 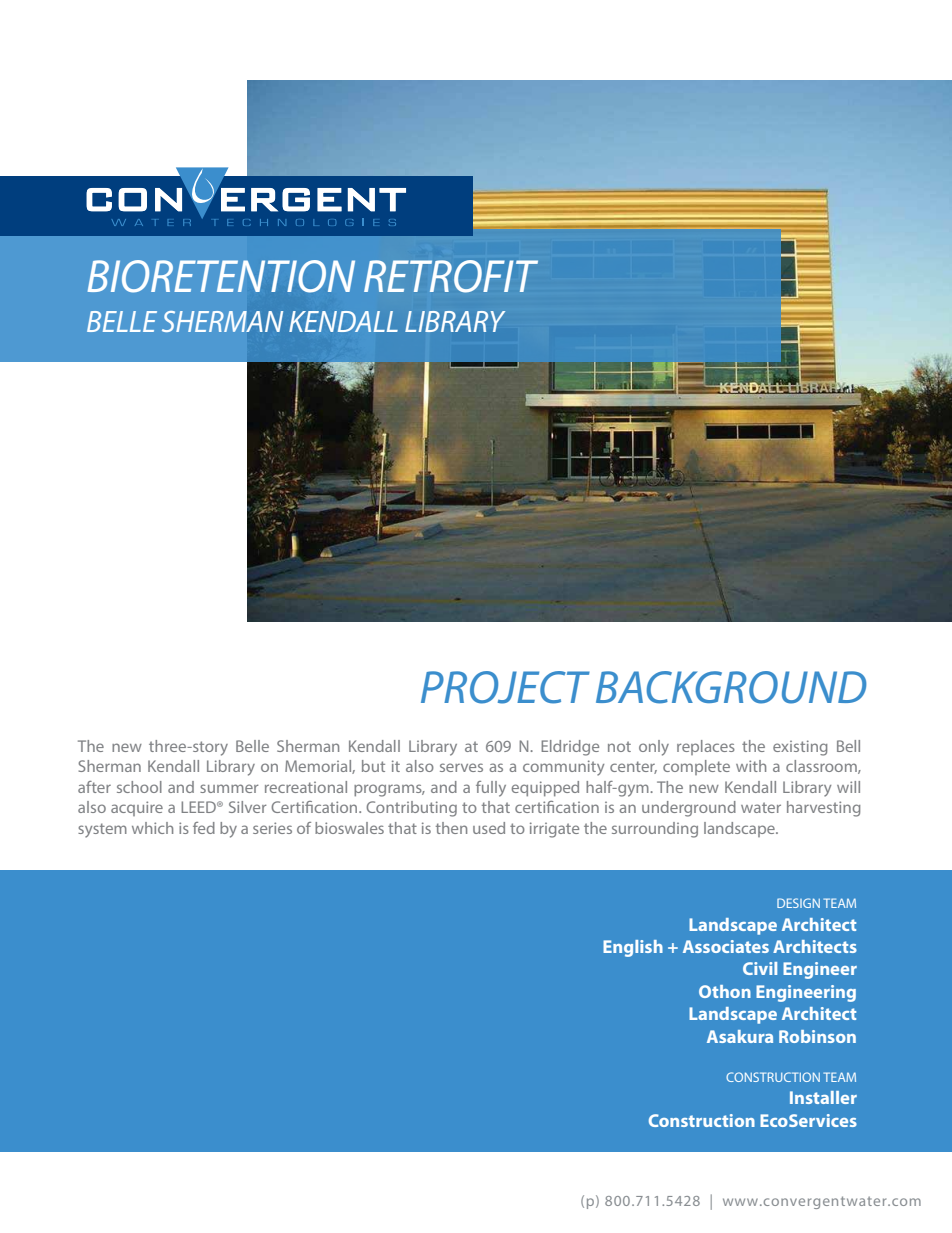 What do you see at coordinates (461, 767) in the image?
I see `serves` at bounding box center [461, 767].
